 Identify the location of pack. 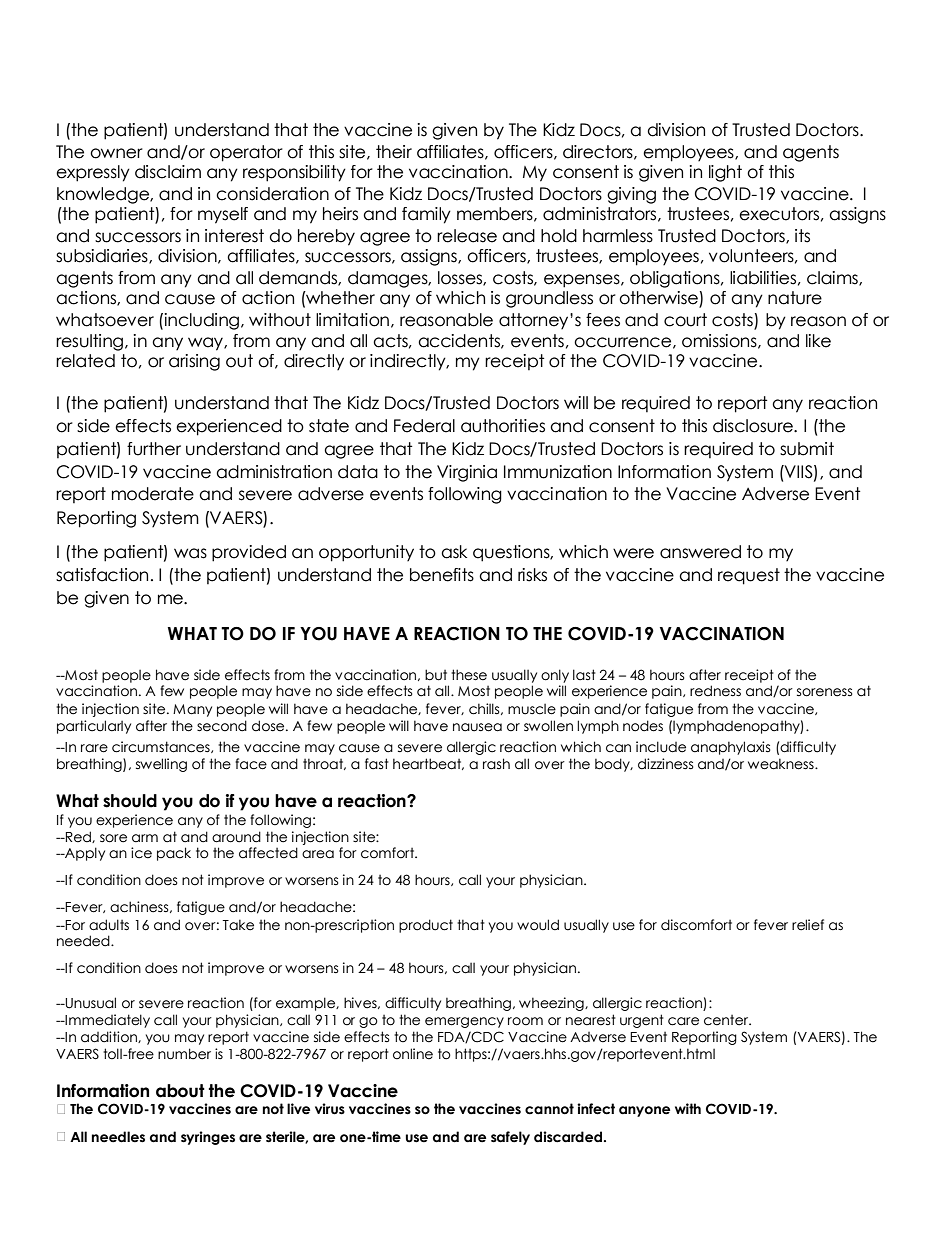
(174, 854).
